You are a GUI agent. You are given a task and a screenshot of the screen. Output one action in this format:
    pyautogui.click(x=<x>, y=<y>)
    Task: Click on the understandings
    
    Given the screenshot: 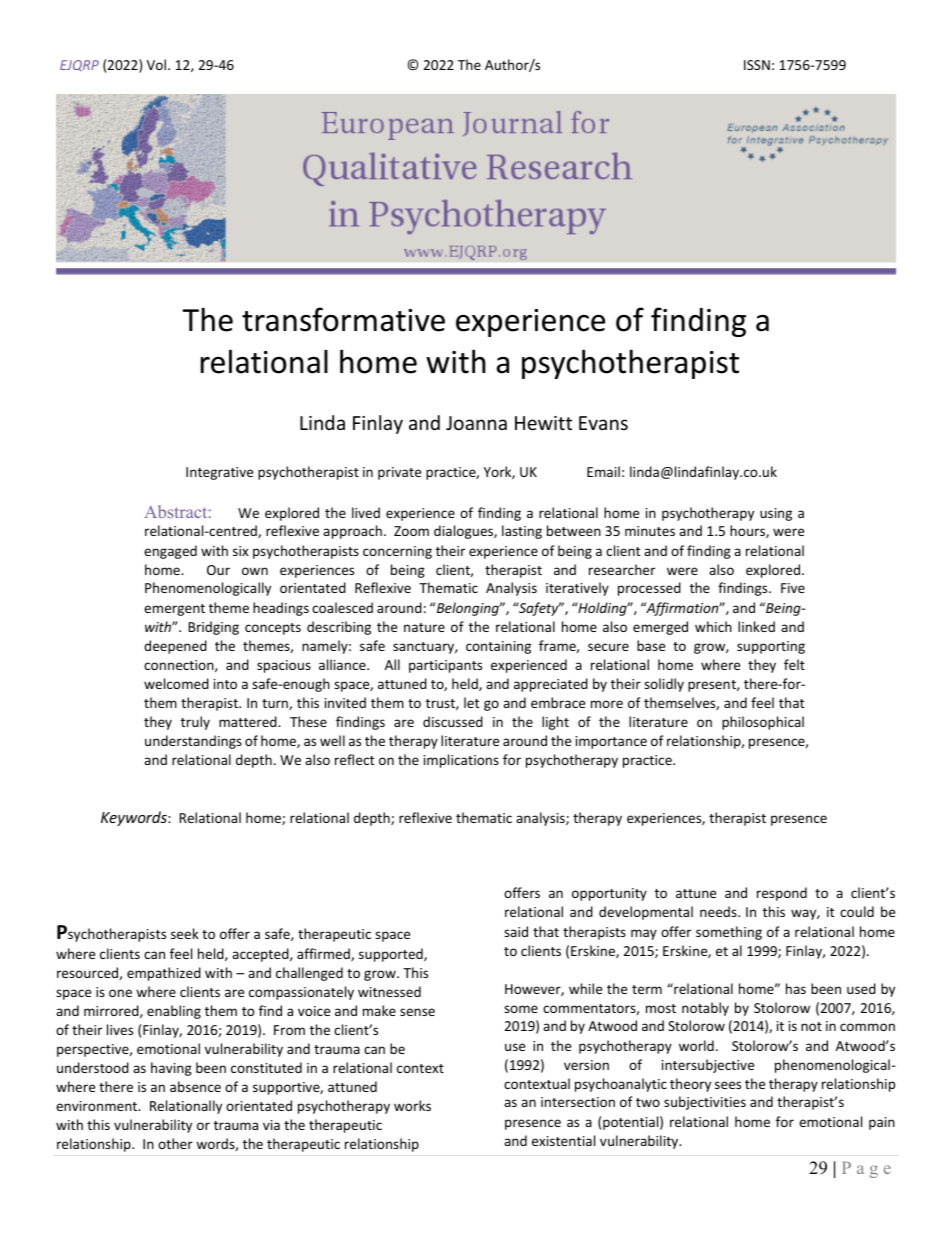 What is the action you would take?
    pyautogui.click(x=193, y=742)
